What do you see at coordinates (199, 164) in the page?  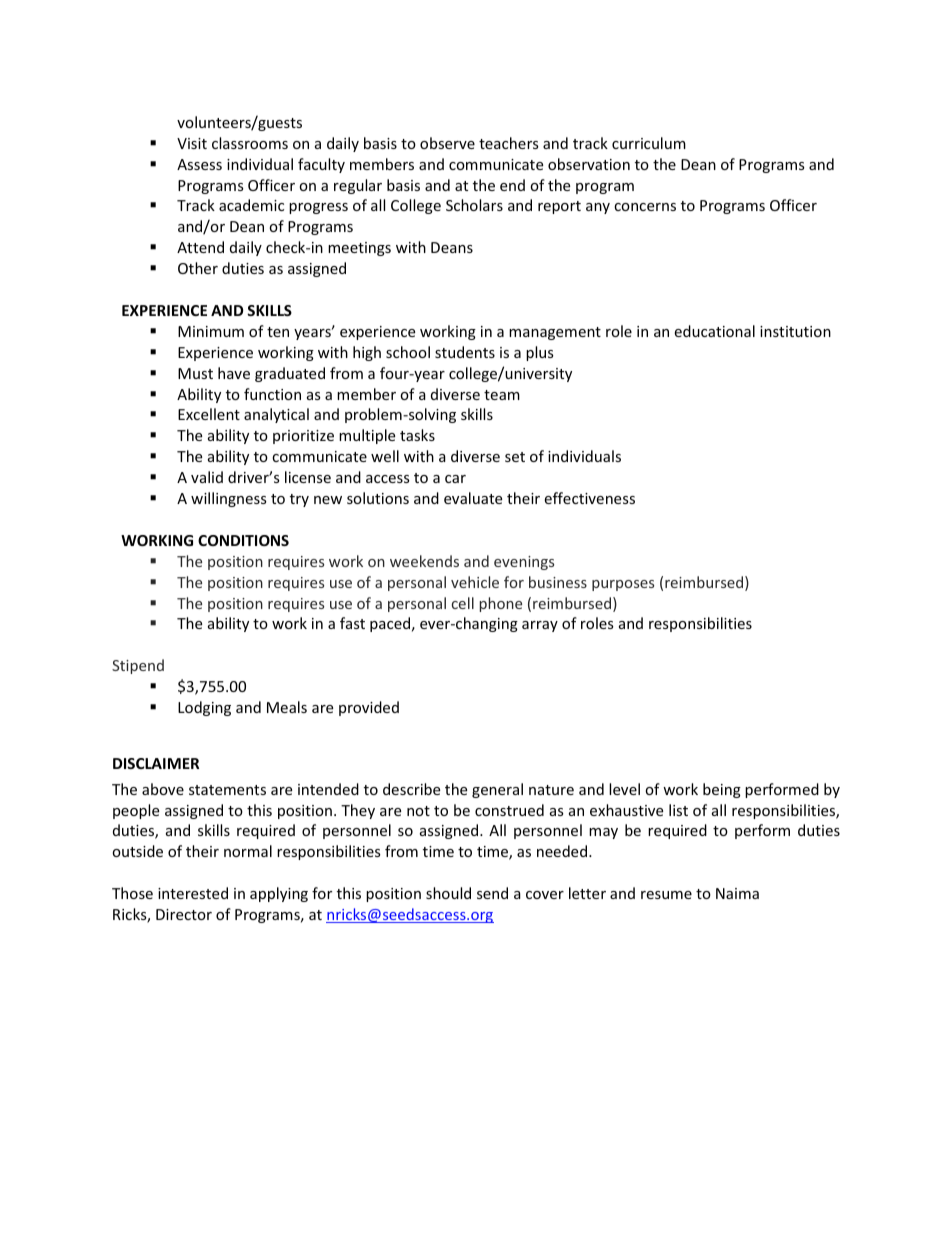 I see `Assess` at bounding box center [199, 164].
